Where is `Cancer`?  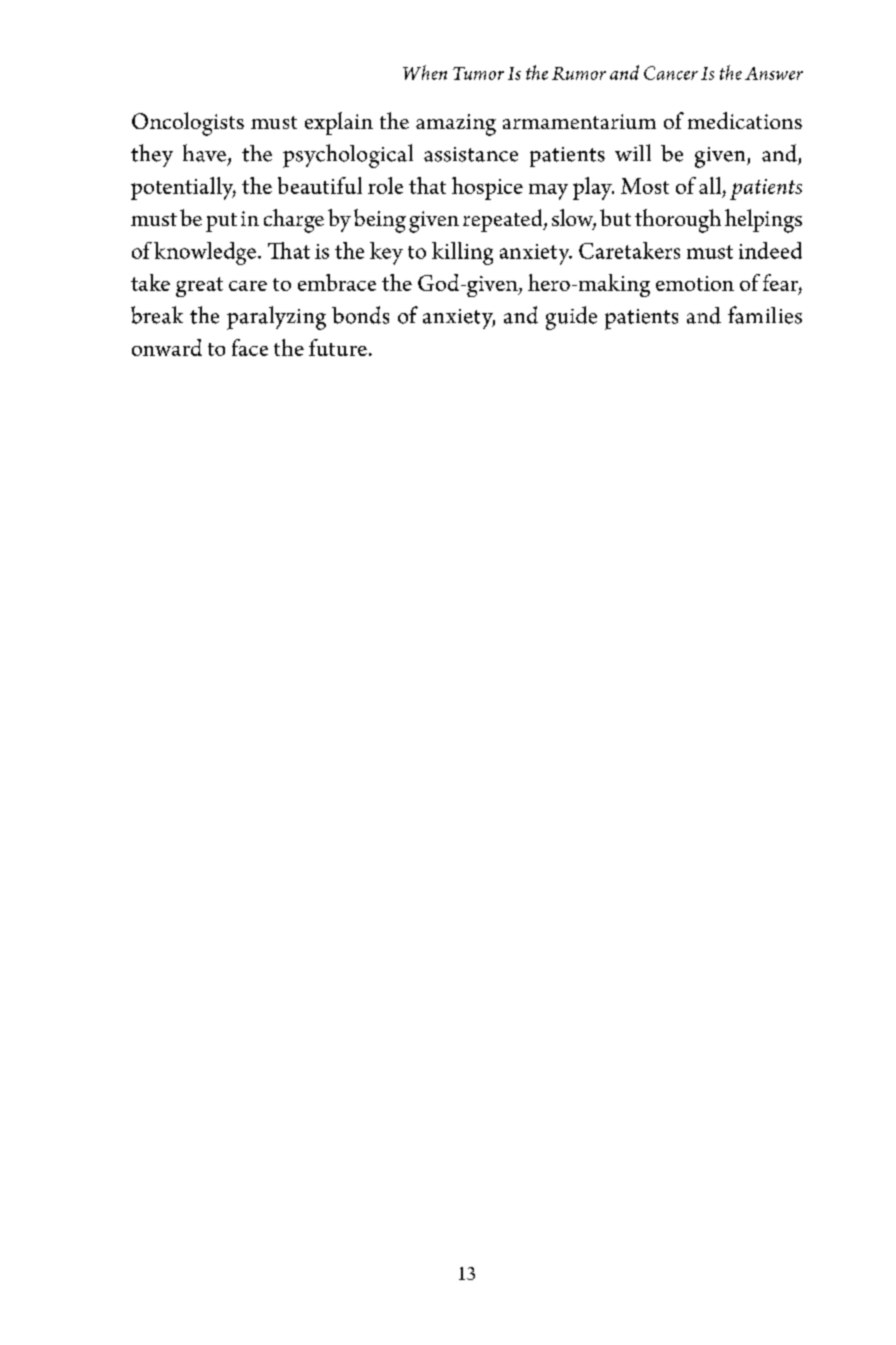 Cancer is located at coordinates (671, 73).
